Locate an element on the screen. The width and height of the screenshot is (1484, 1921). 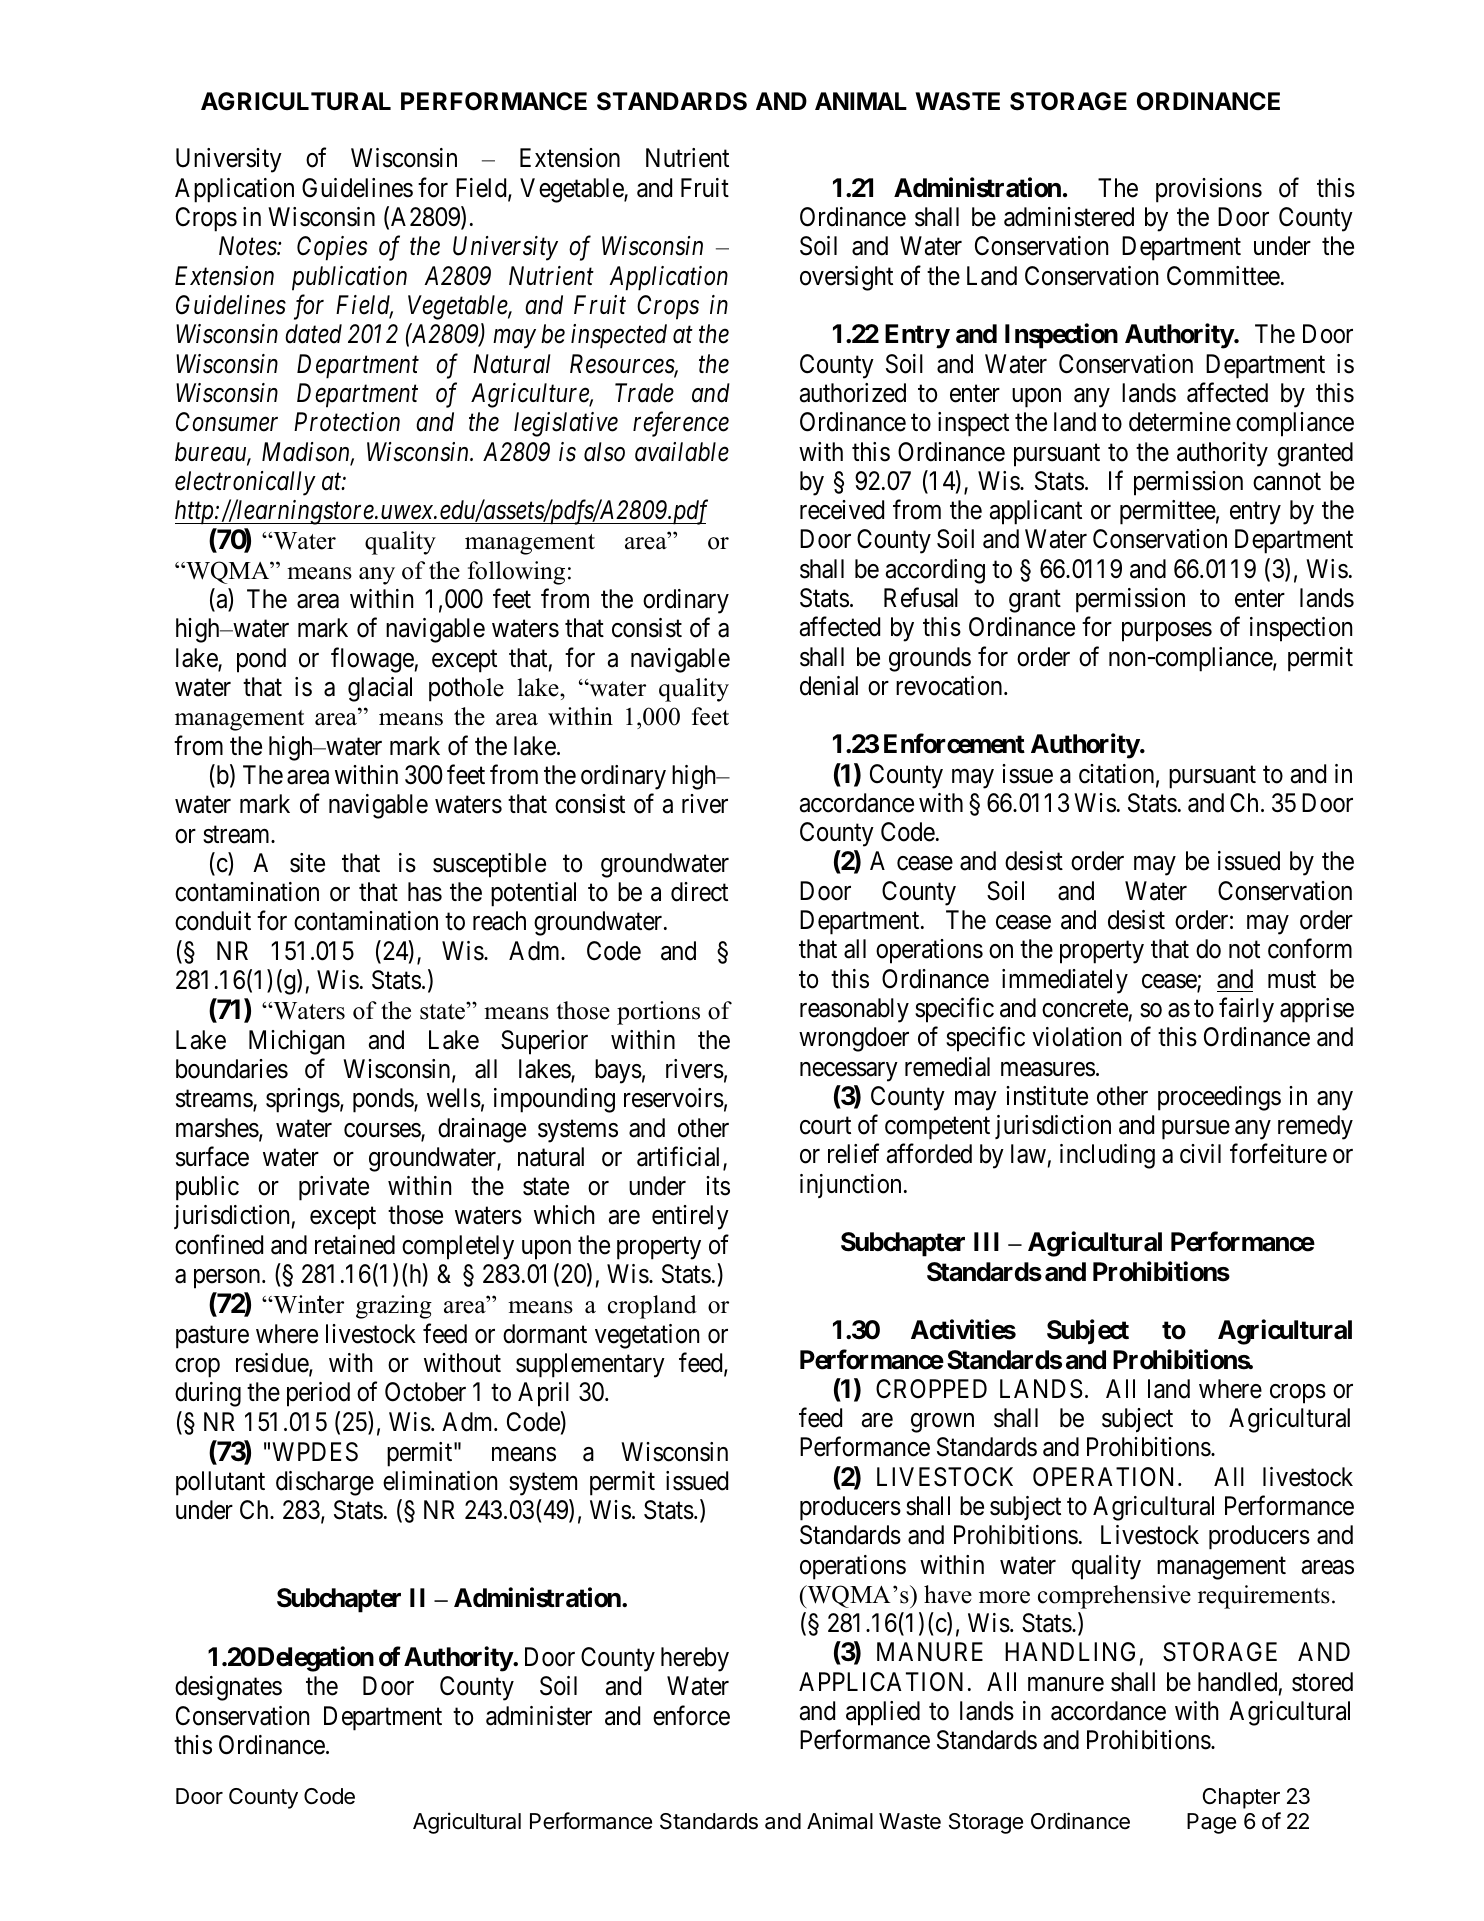
Michigan is located at coordinates (296, 1042).
